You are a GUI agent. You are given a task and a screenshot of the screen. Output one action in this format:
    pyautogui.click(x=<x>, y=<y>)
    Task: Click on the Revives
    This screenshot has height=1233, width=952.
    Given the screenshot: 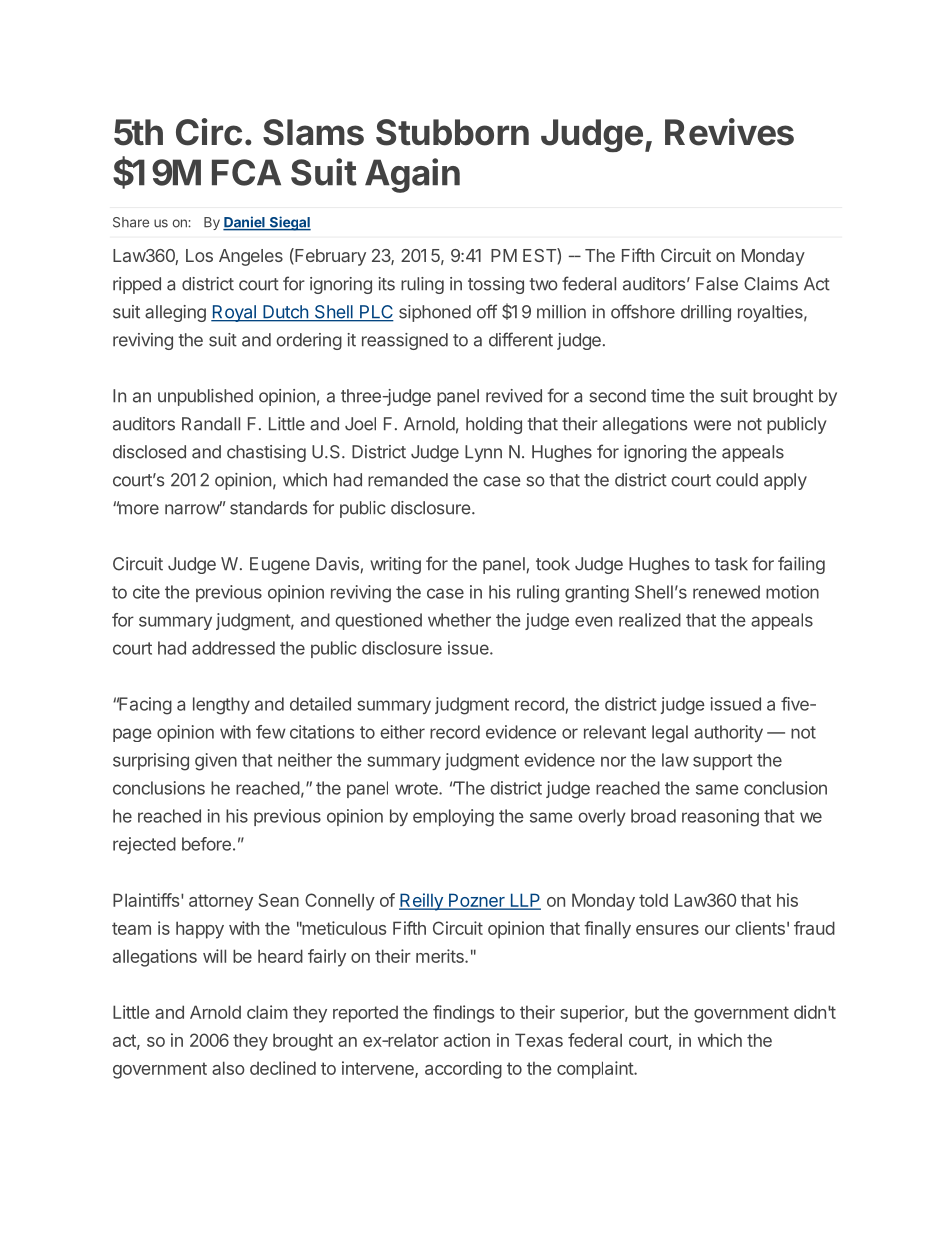 What is the action you would take?
    pyautogui.click(x=729, y=132)
